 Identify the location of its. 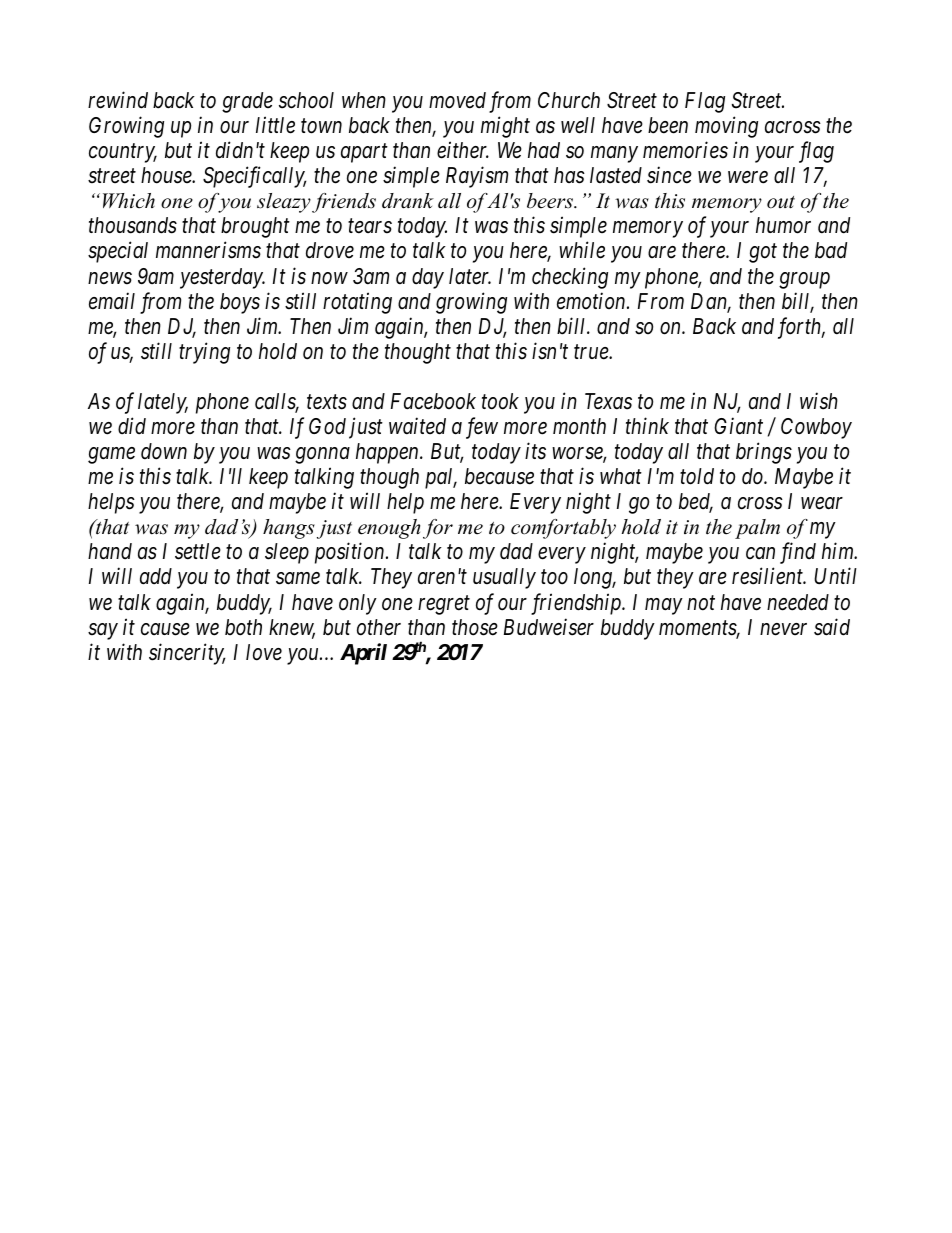
(535, 451).
